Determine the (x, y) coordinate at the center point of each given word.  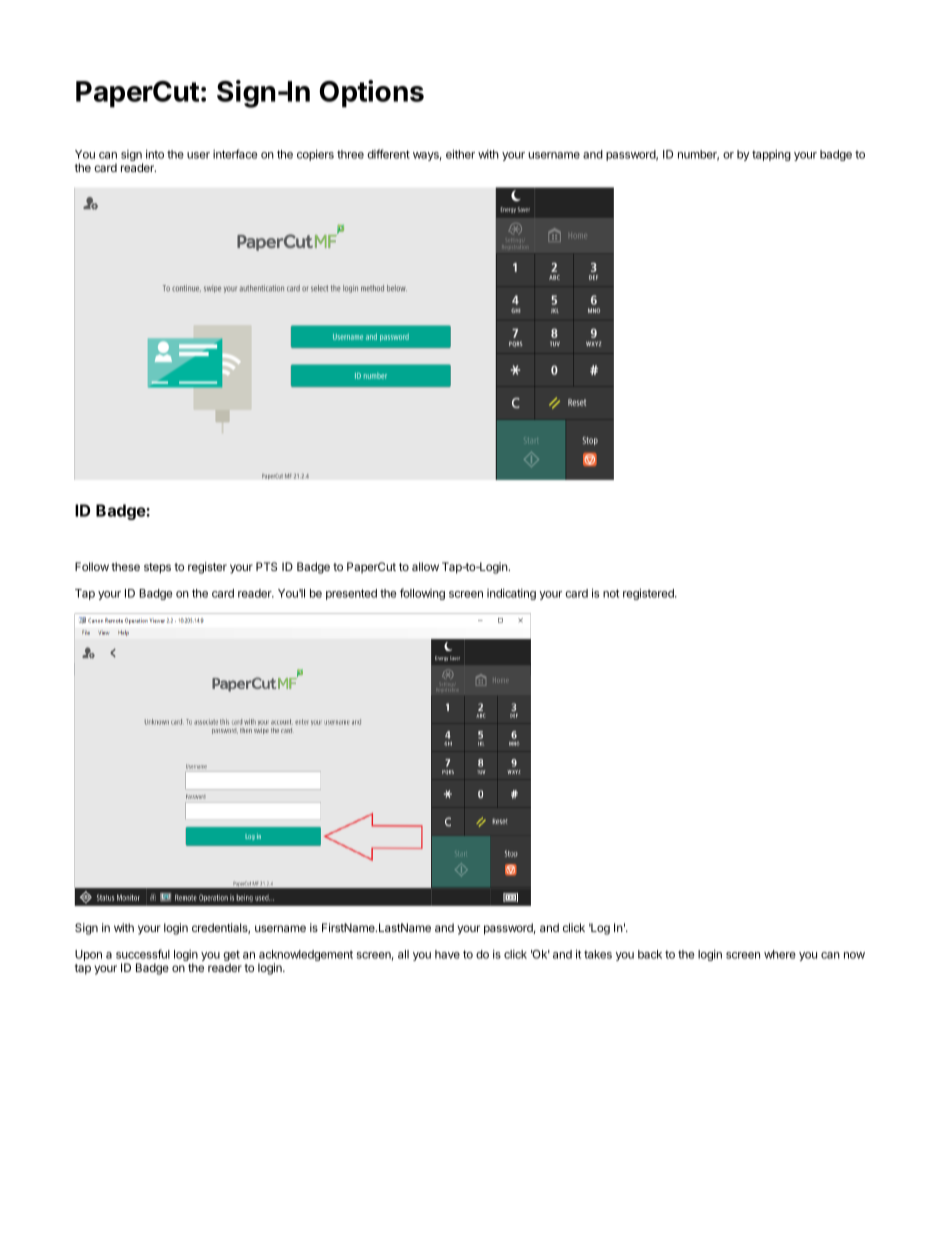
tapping (771, 155)
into (155, 154)
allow (425, 566)
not (611, 593)
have (447, 954)
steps (157, 568)
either (460, 154)
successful (143, 954)
